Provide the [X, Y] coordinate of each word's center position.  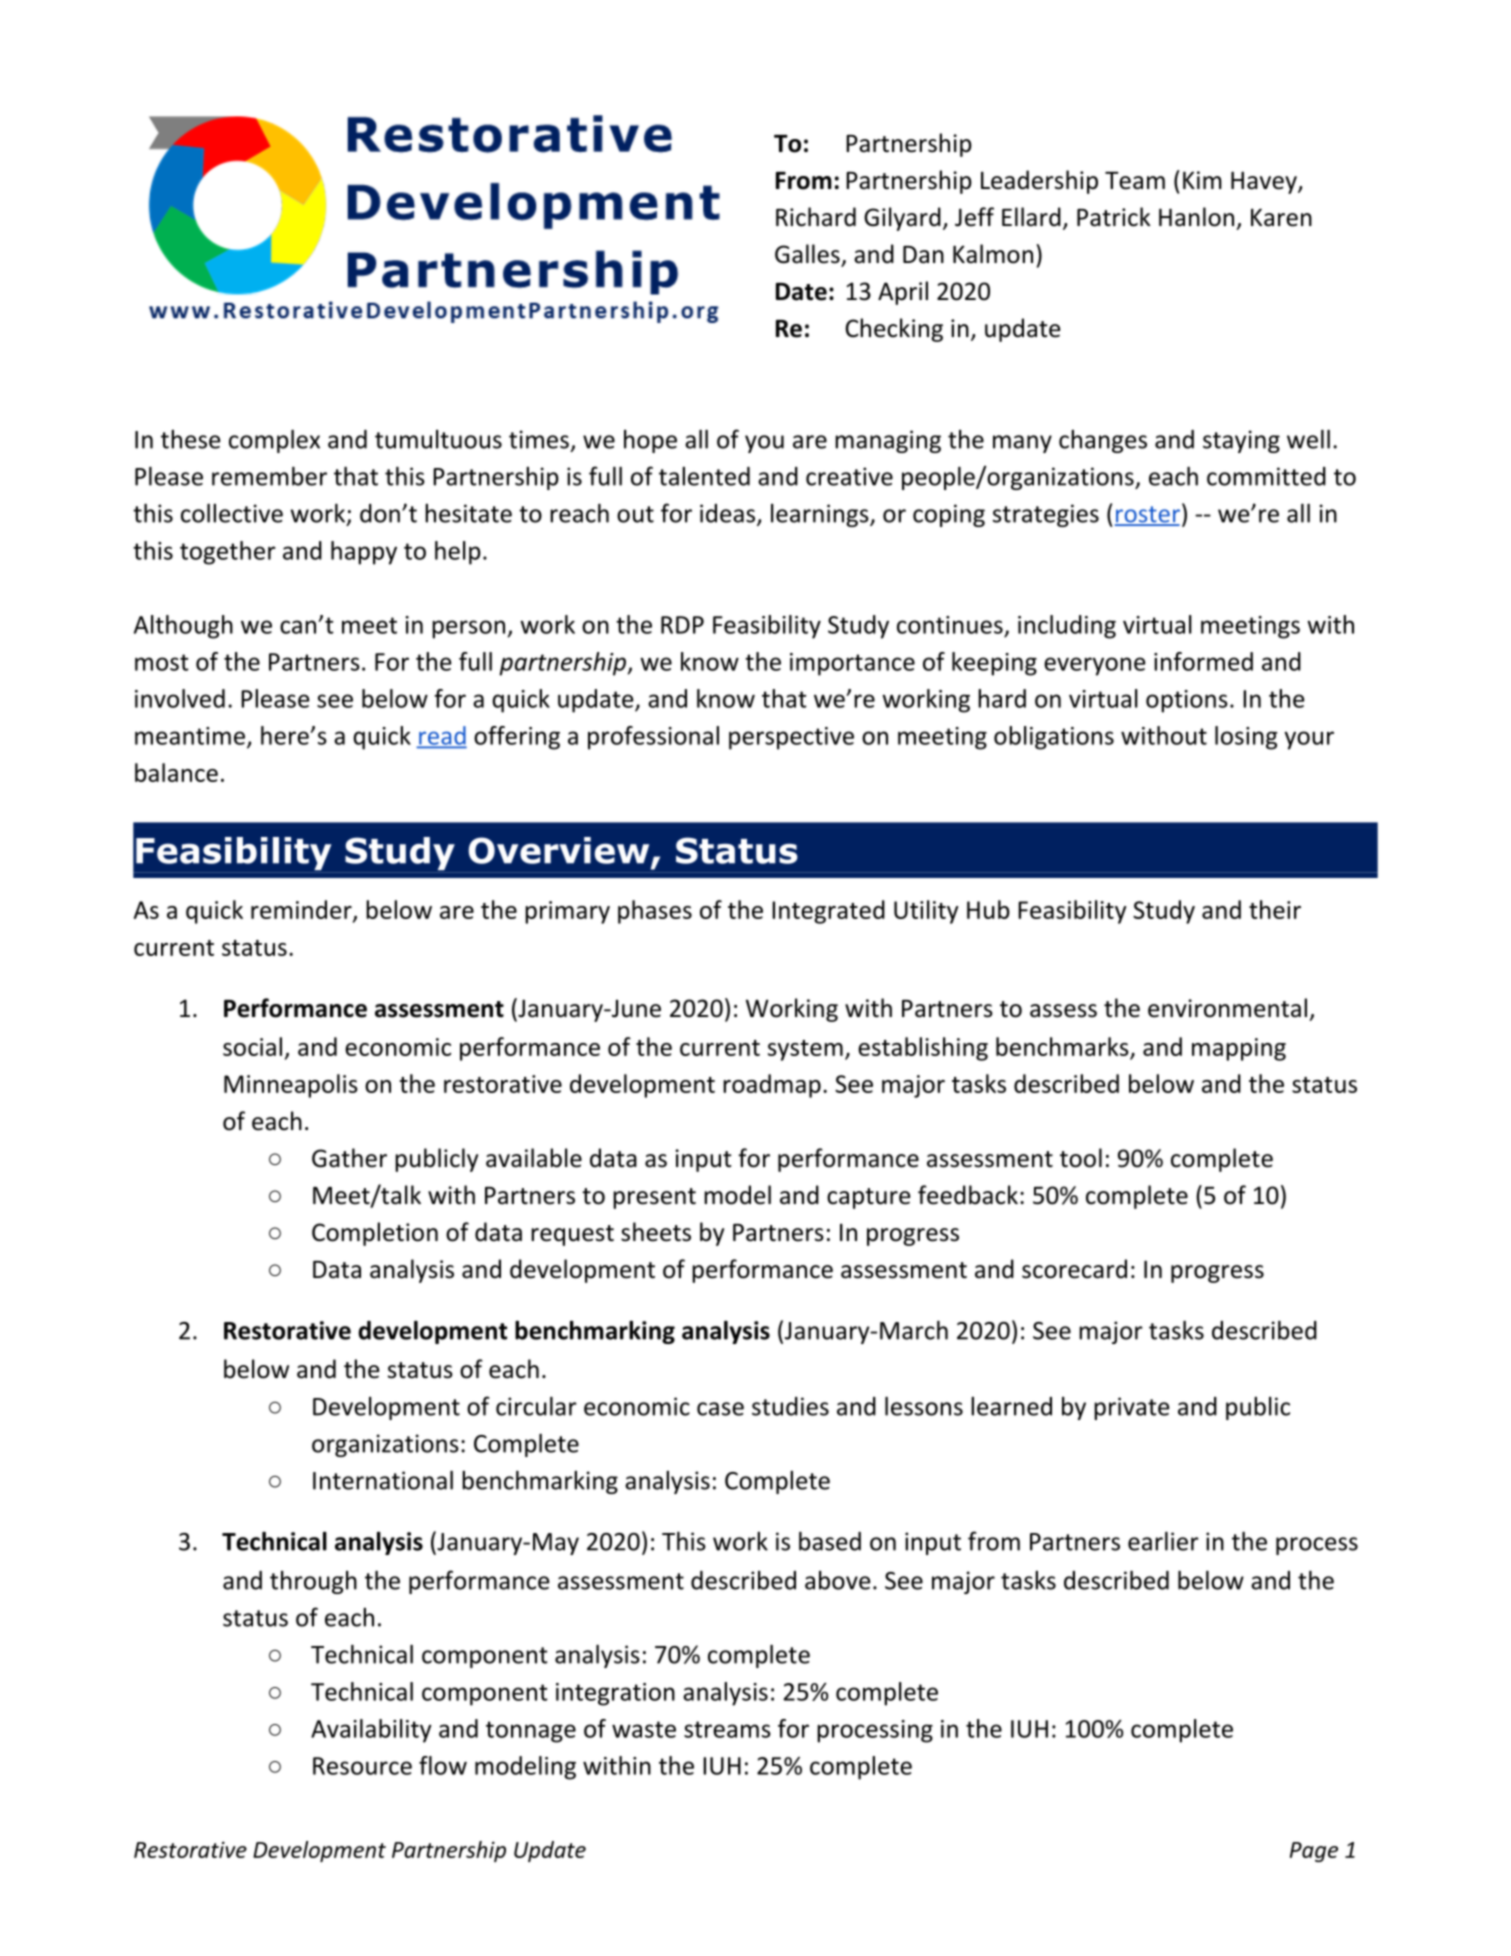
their [1275, 909]
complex [274, 441]
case [720, 1409]
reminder [302, 910]
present [654, 1198]
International [383, 1480]
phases [655, 912]
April [903, 293]
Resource [362, 1766]
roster [1147, 515]
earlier [1163, 1541]
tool [1081, 1158]
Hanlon [1196, 217]
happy [364, 553]
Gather [349, 1158]
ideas [729, 514]
